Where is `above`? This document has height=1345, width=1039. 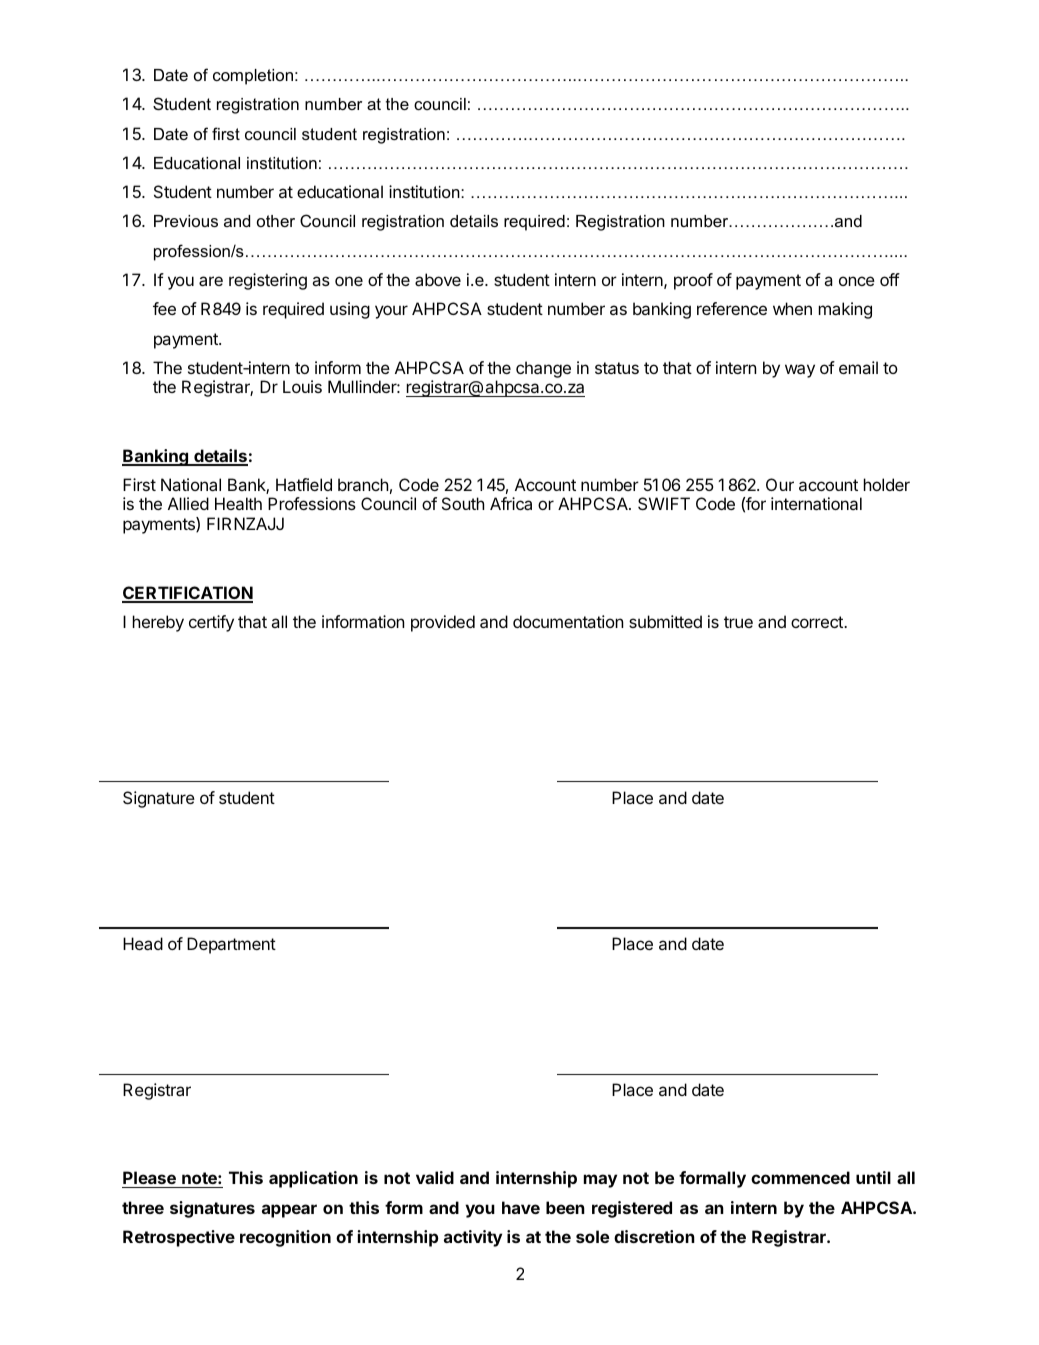 above is located at coordinates (438, 279).
